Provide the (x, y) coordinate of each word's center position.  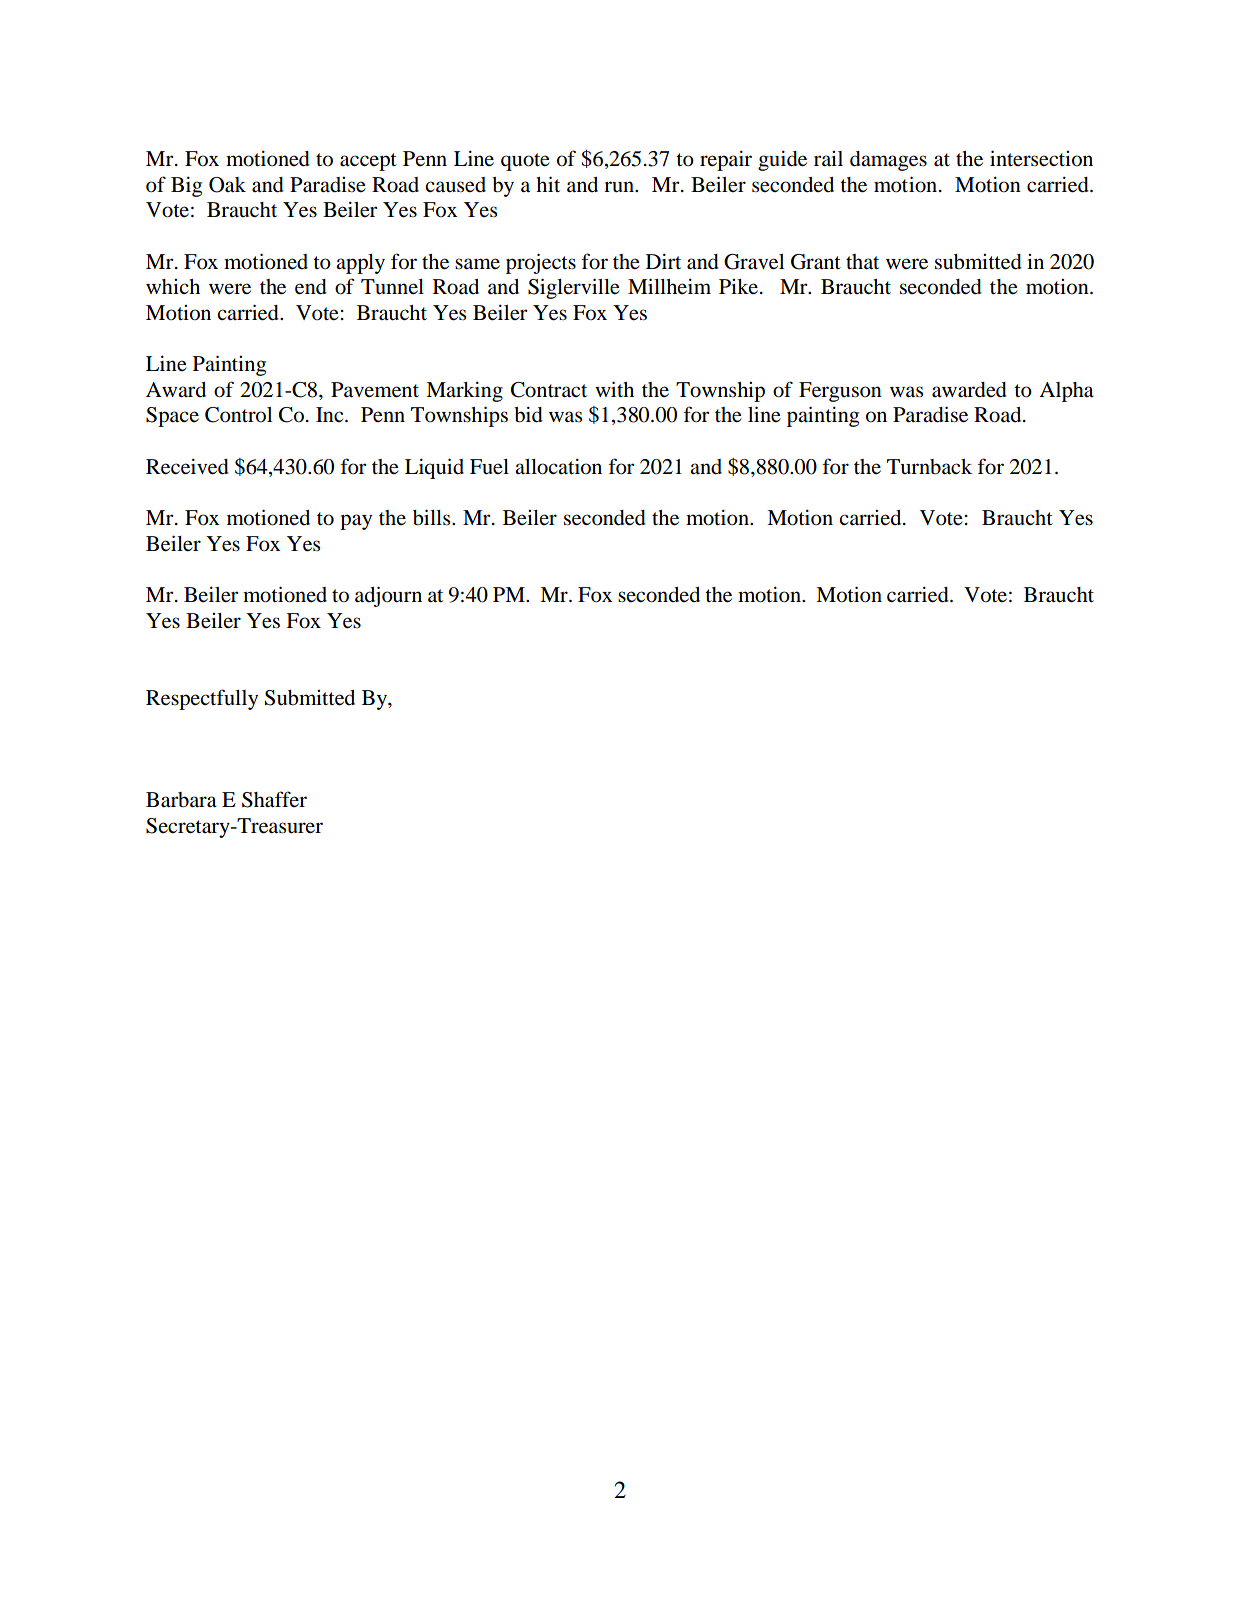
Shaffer (274, 799)
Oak (227, 185)
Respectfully (202, 699)
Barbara (181, 800)
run (620, 187)
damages (888, 161)
